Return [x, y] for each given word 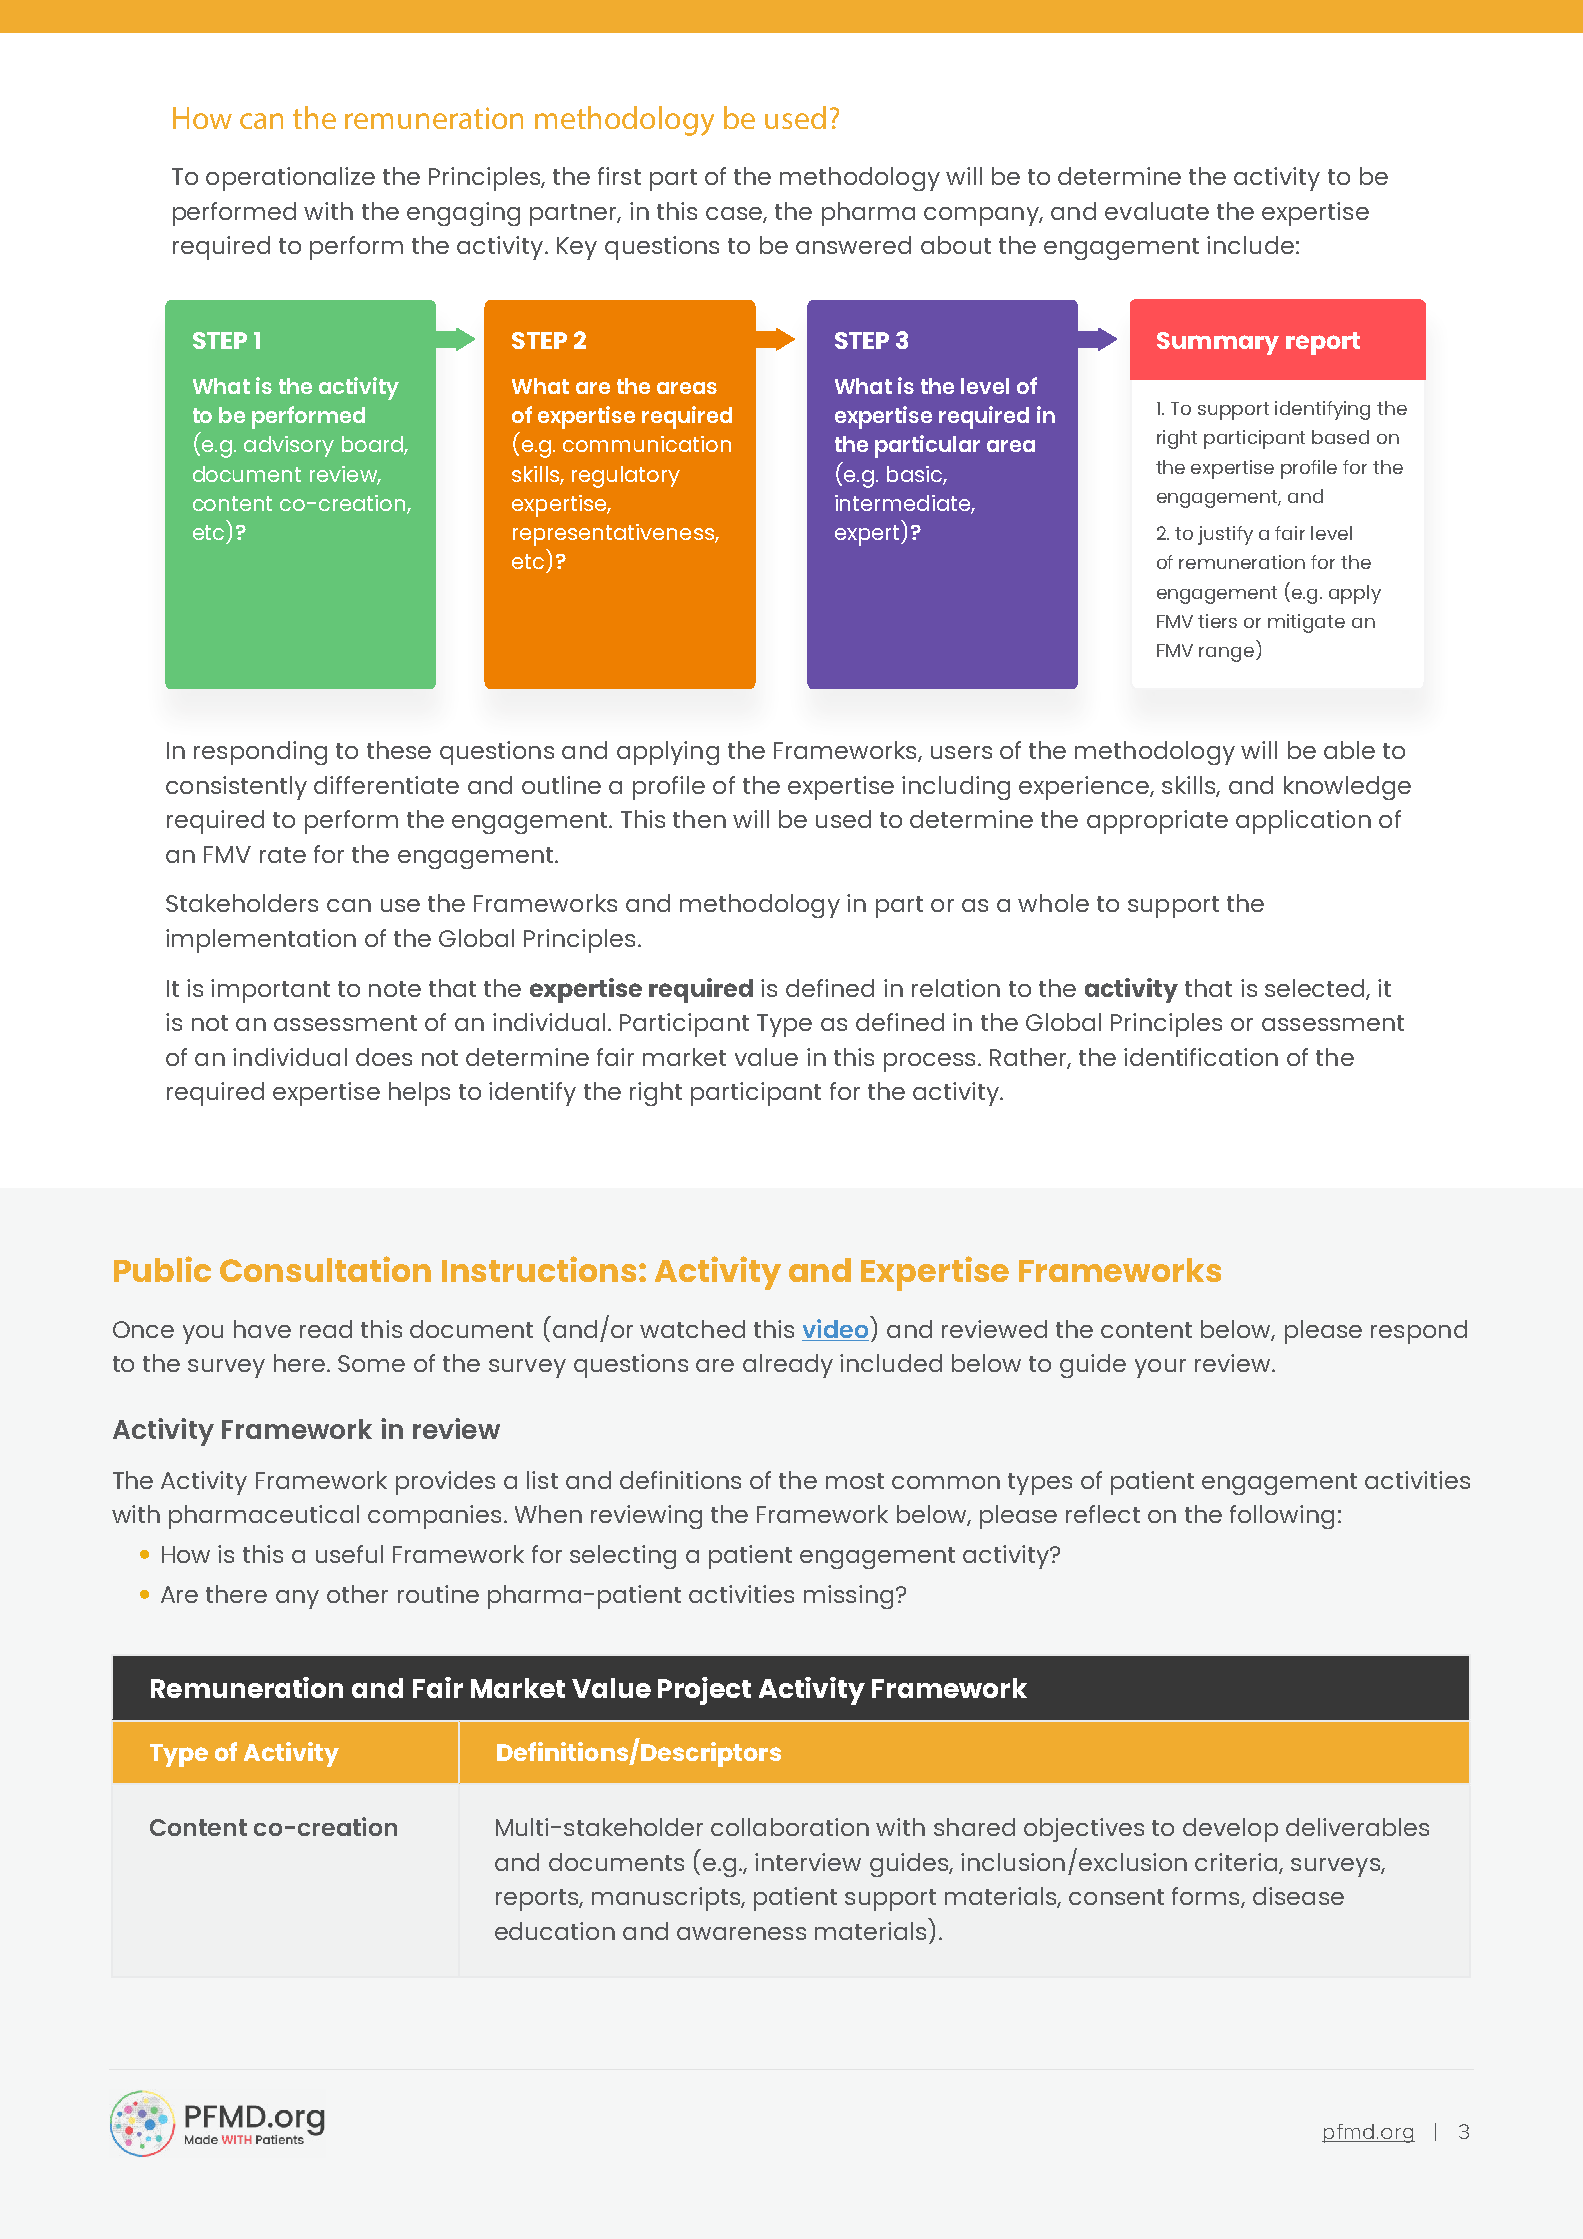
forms [1207, 1897]
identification [1201, 1057]
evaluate [1157, 211]
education [555, 1931]
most [855, 1481]
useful [349, 1554]
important [270, 991]
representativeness [614, 535]
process [929, 1062]
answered [853, 245]
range [1226, 654]
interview [808, 1862]
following [1282, 1517]
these [399, 750]
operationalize [290, 179]
